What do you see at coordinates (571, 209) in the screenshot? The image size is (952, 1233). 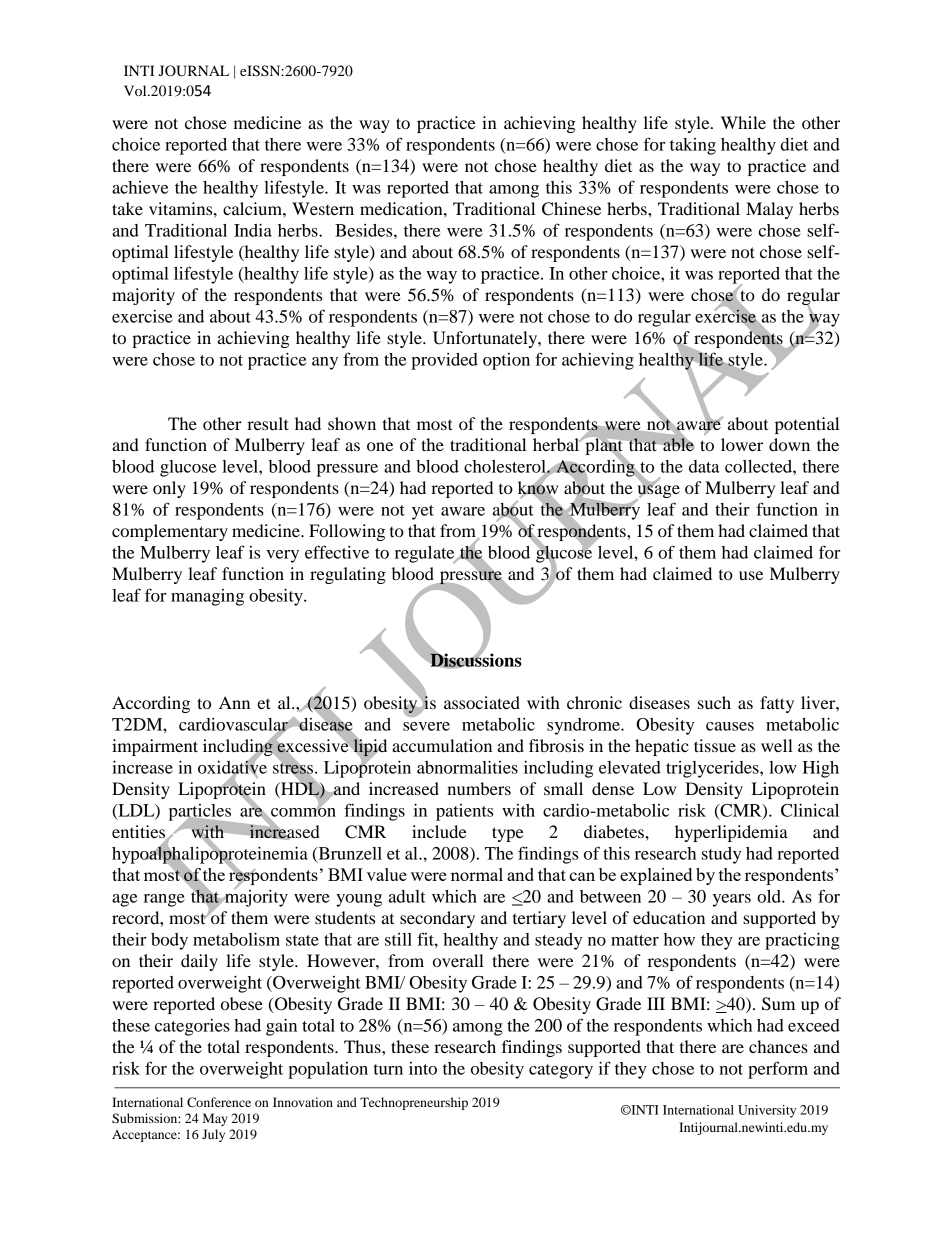 I see `Chinese` at bounding box center [571, 209].
